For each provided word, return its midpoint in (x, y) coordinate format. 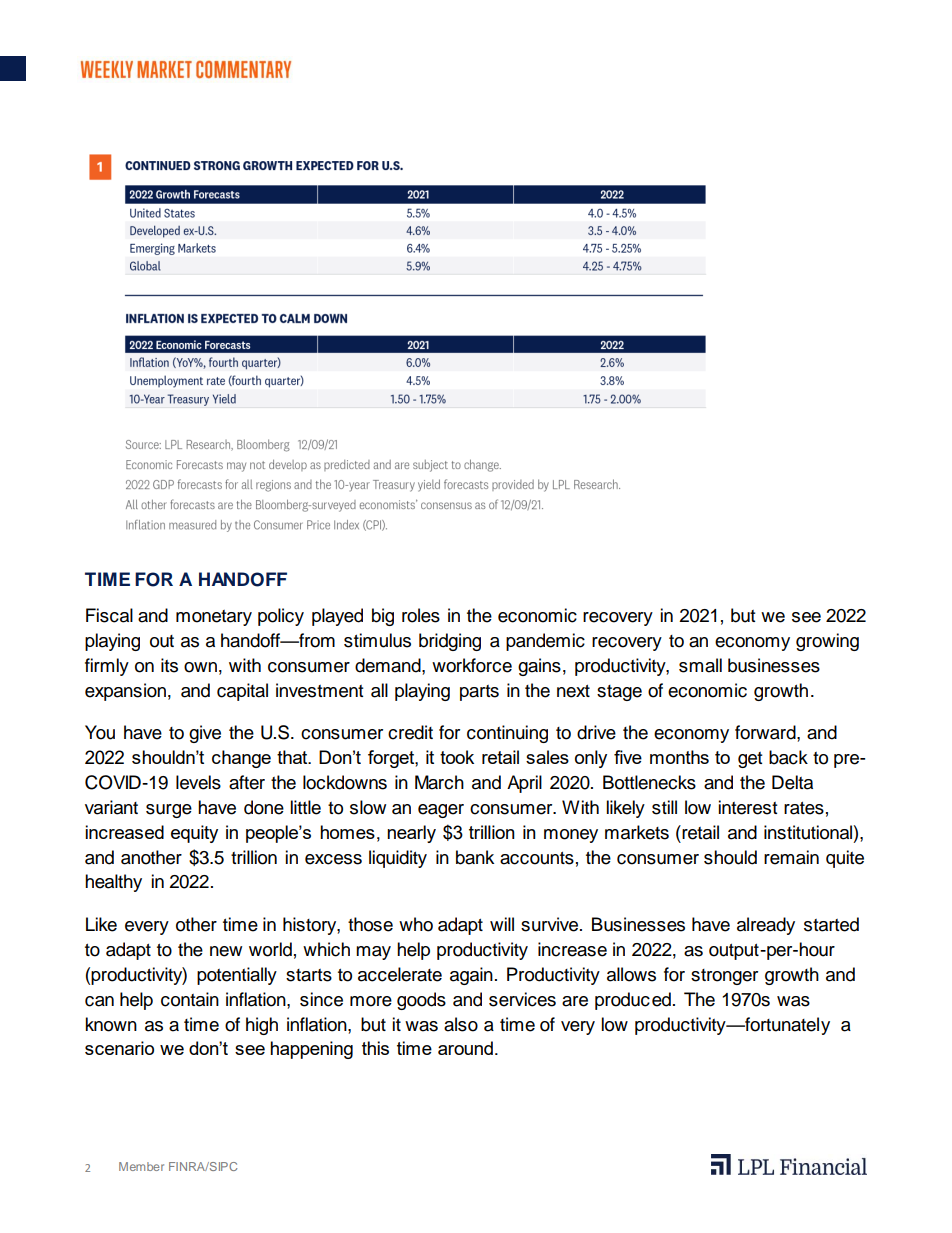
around (465, 1048)
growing (827, 642)
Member (141, 1166)
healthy (113, 883)
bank (475, 857)
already (766, 926)
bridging (450, 642)
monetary (214, 618)
